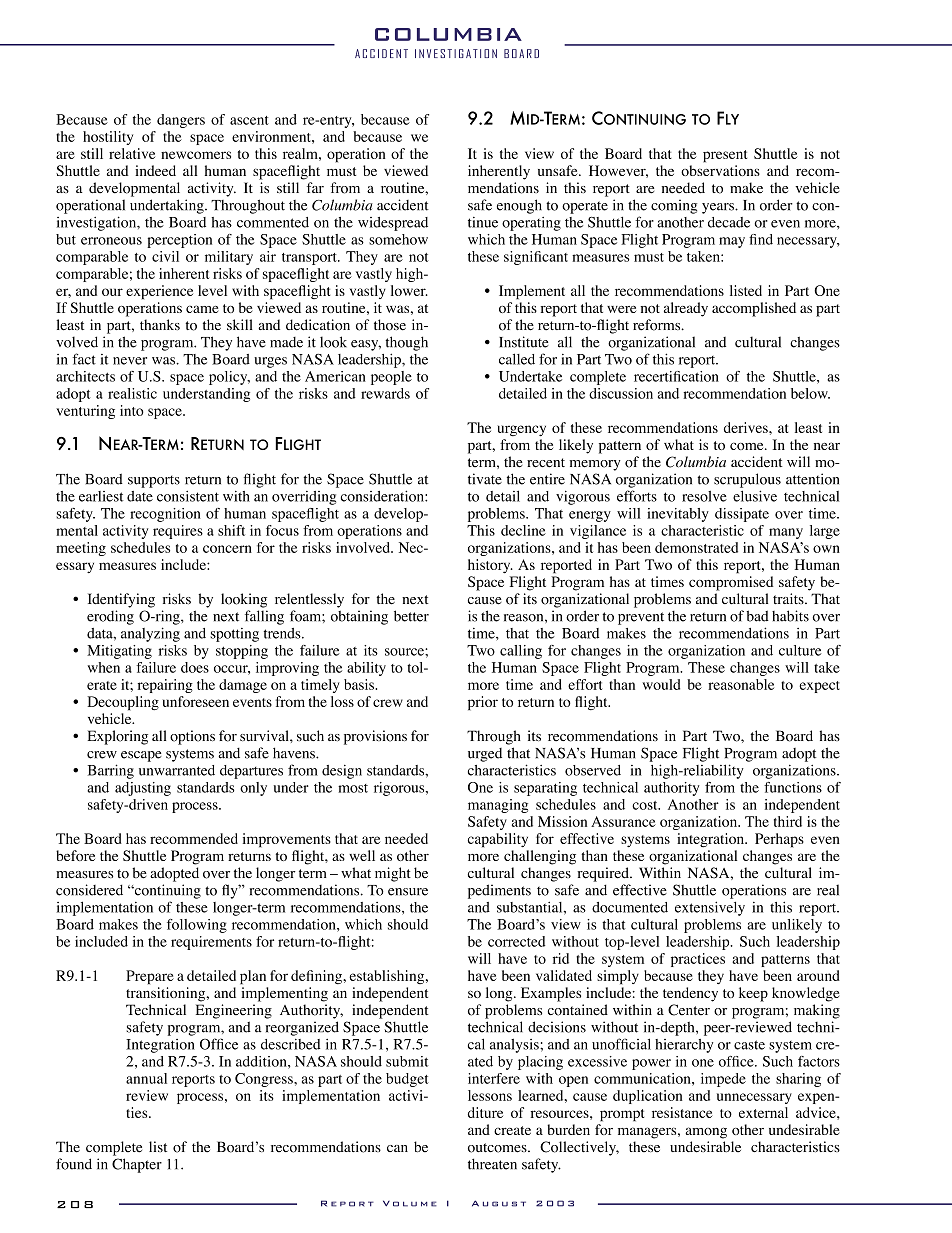  What do you see at coordinates (725, 156) in the screenshot?
I see `present` at bounding box center [725, 156].
